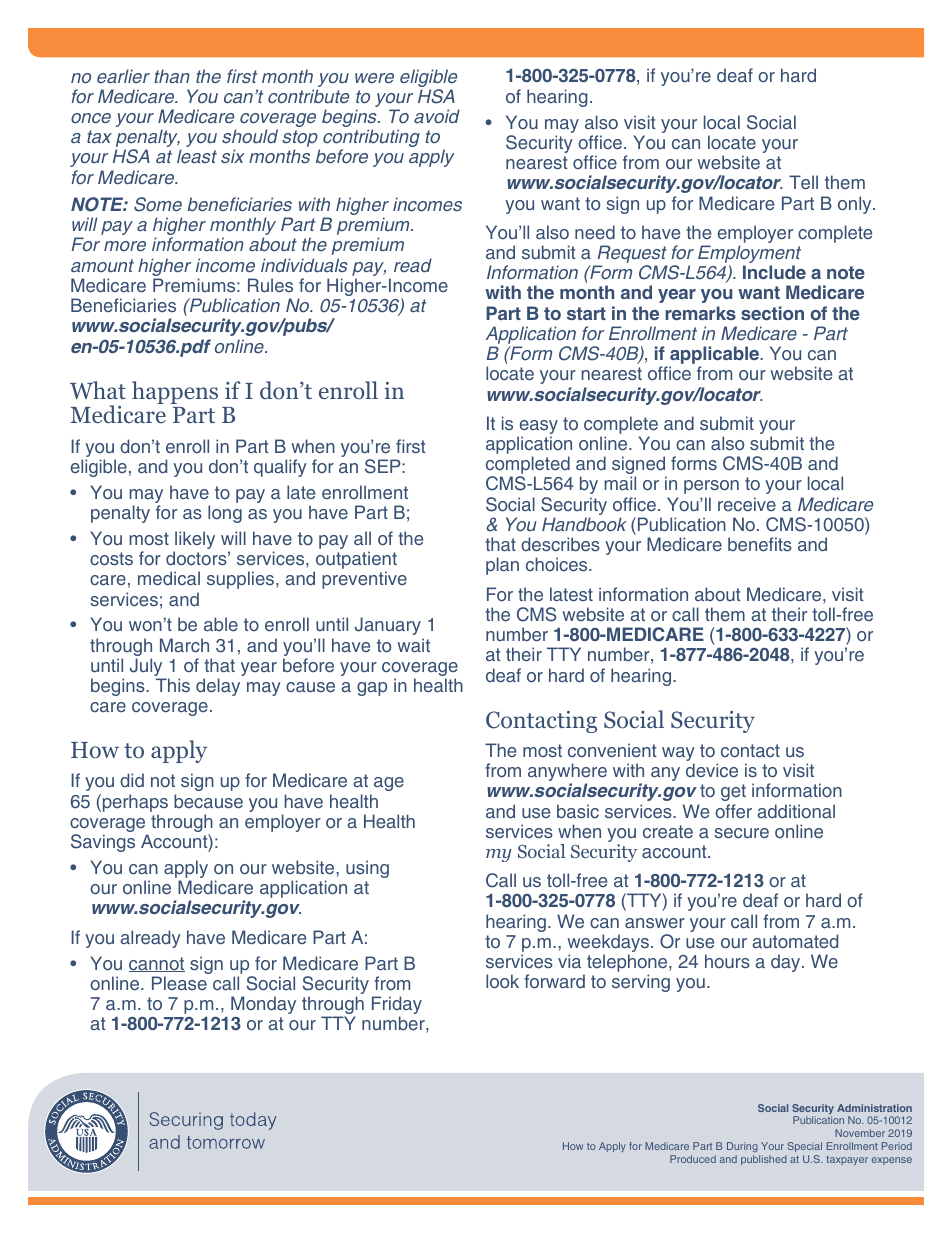 The image size is (952, 1233). What do you see at coordinates (741, 833) in the page?
I see `secure` at bounding box center [741, 833].
